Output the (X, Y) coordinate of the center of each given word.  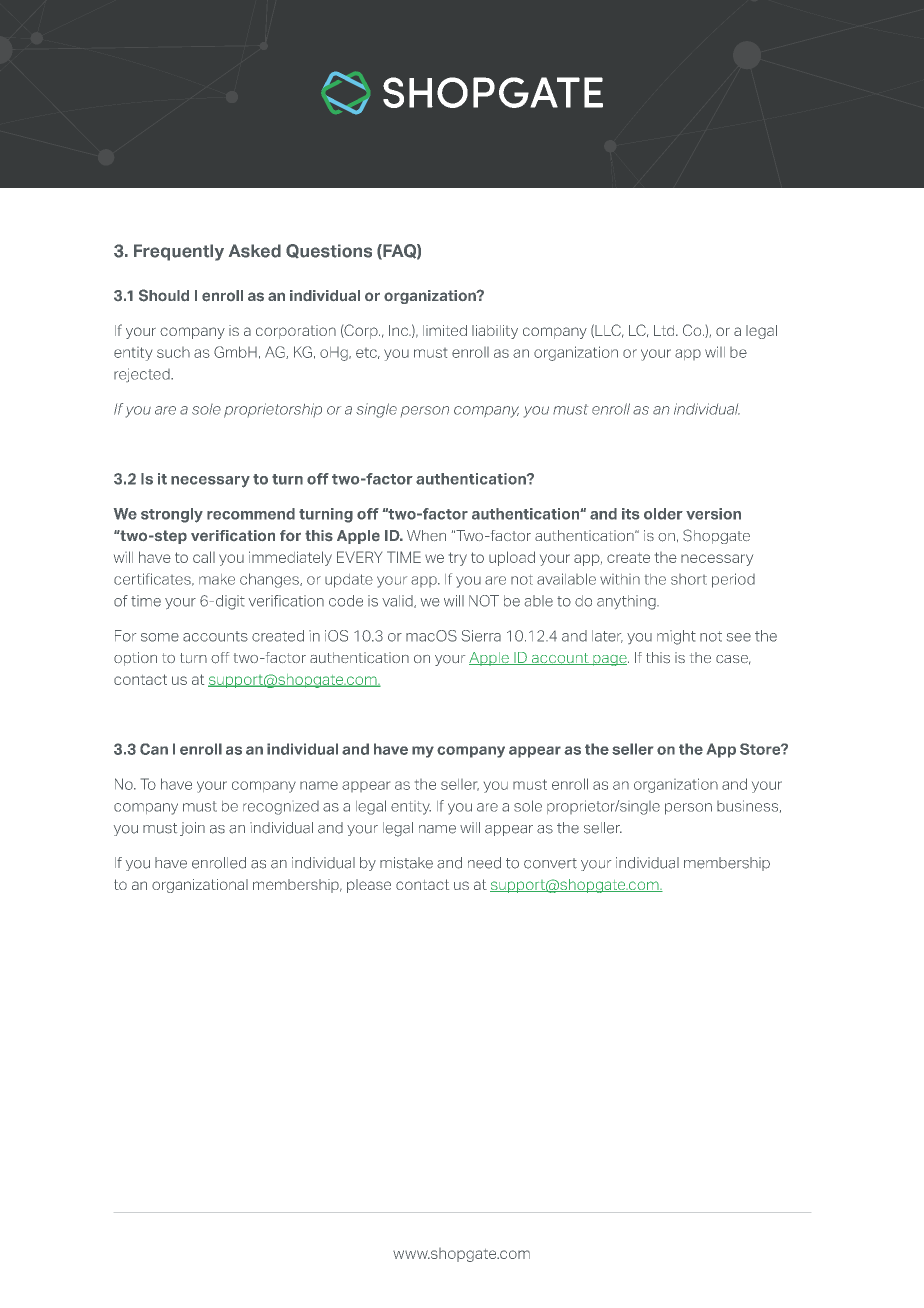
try (458, 559)
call (204, 557)
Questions (329, 251)
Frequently (179, 252)
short (689, 579)
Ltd (665, 330)
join (192, 829)
